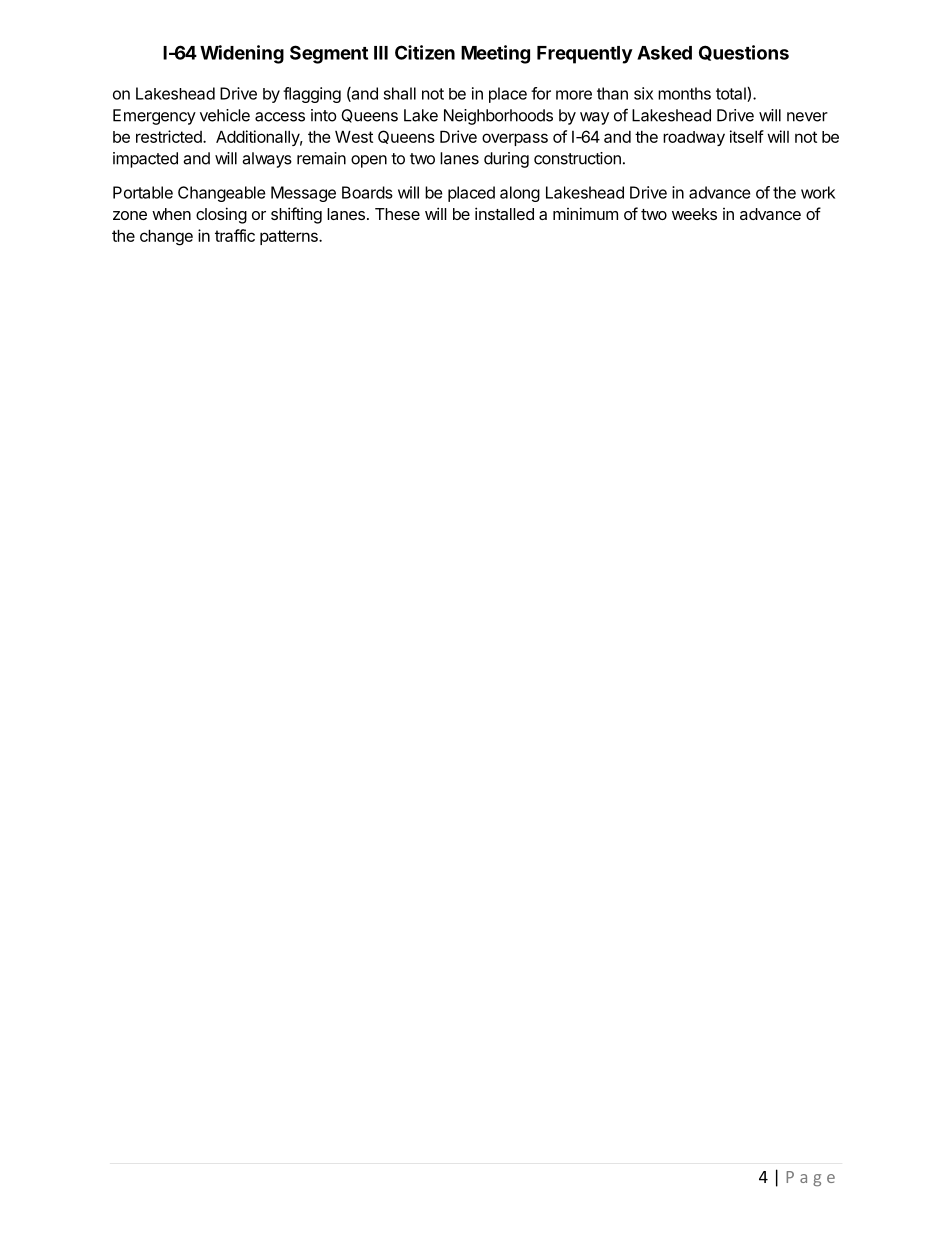 This document has height=1233, width=952. I want to click on Meeting, so click(495, 54).
